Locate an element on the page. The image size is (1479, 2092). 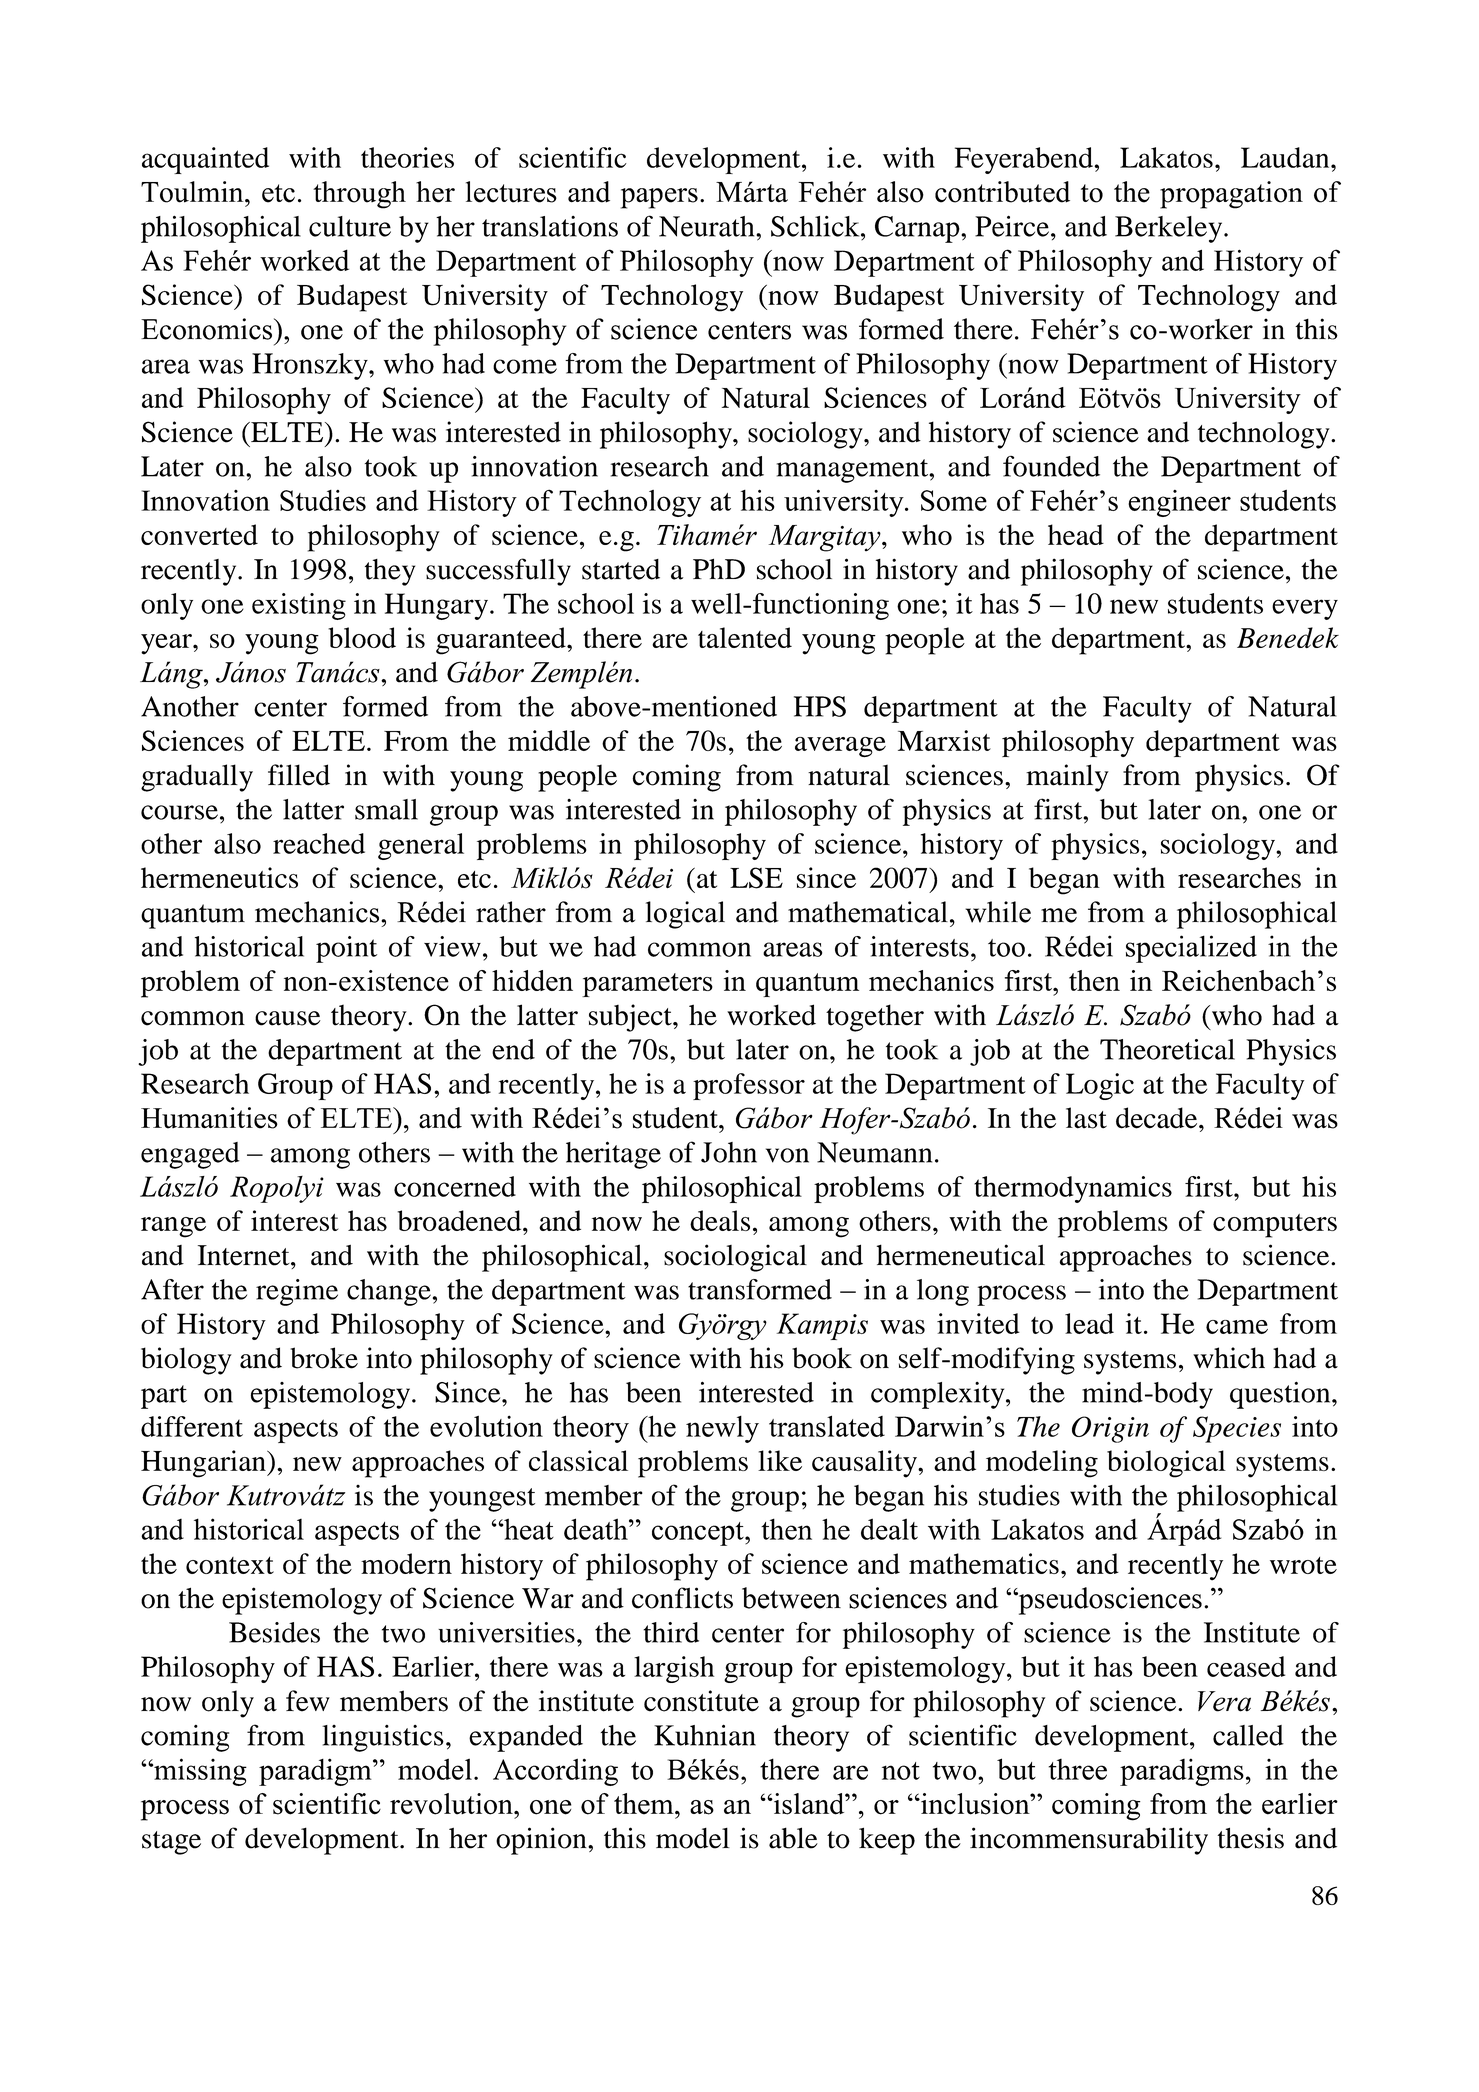
reached is located at coordinates (319, 843).
